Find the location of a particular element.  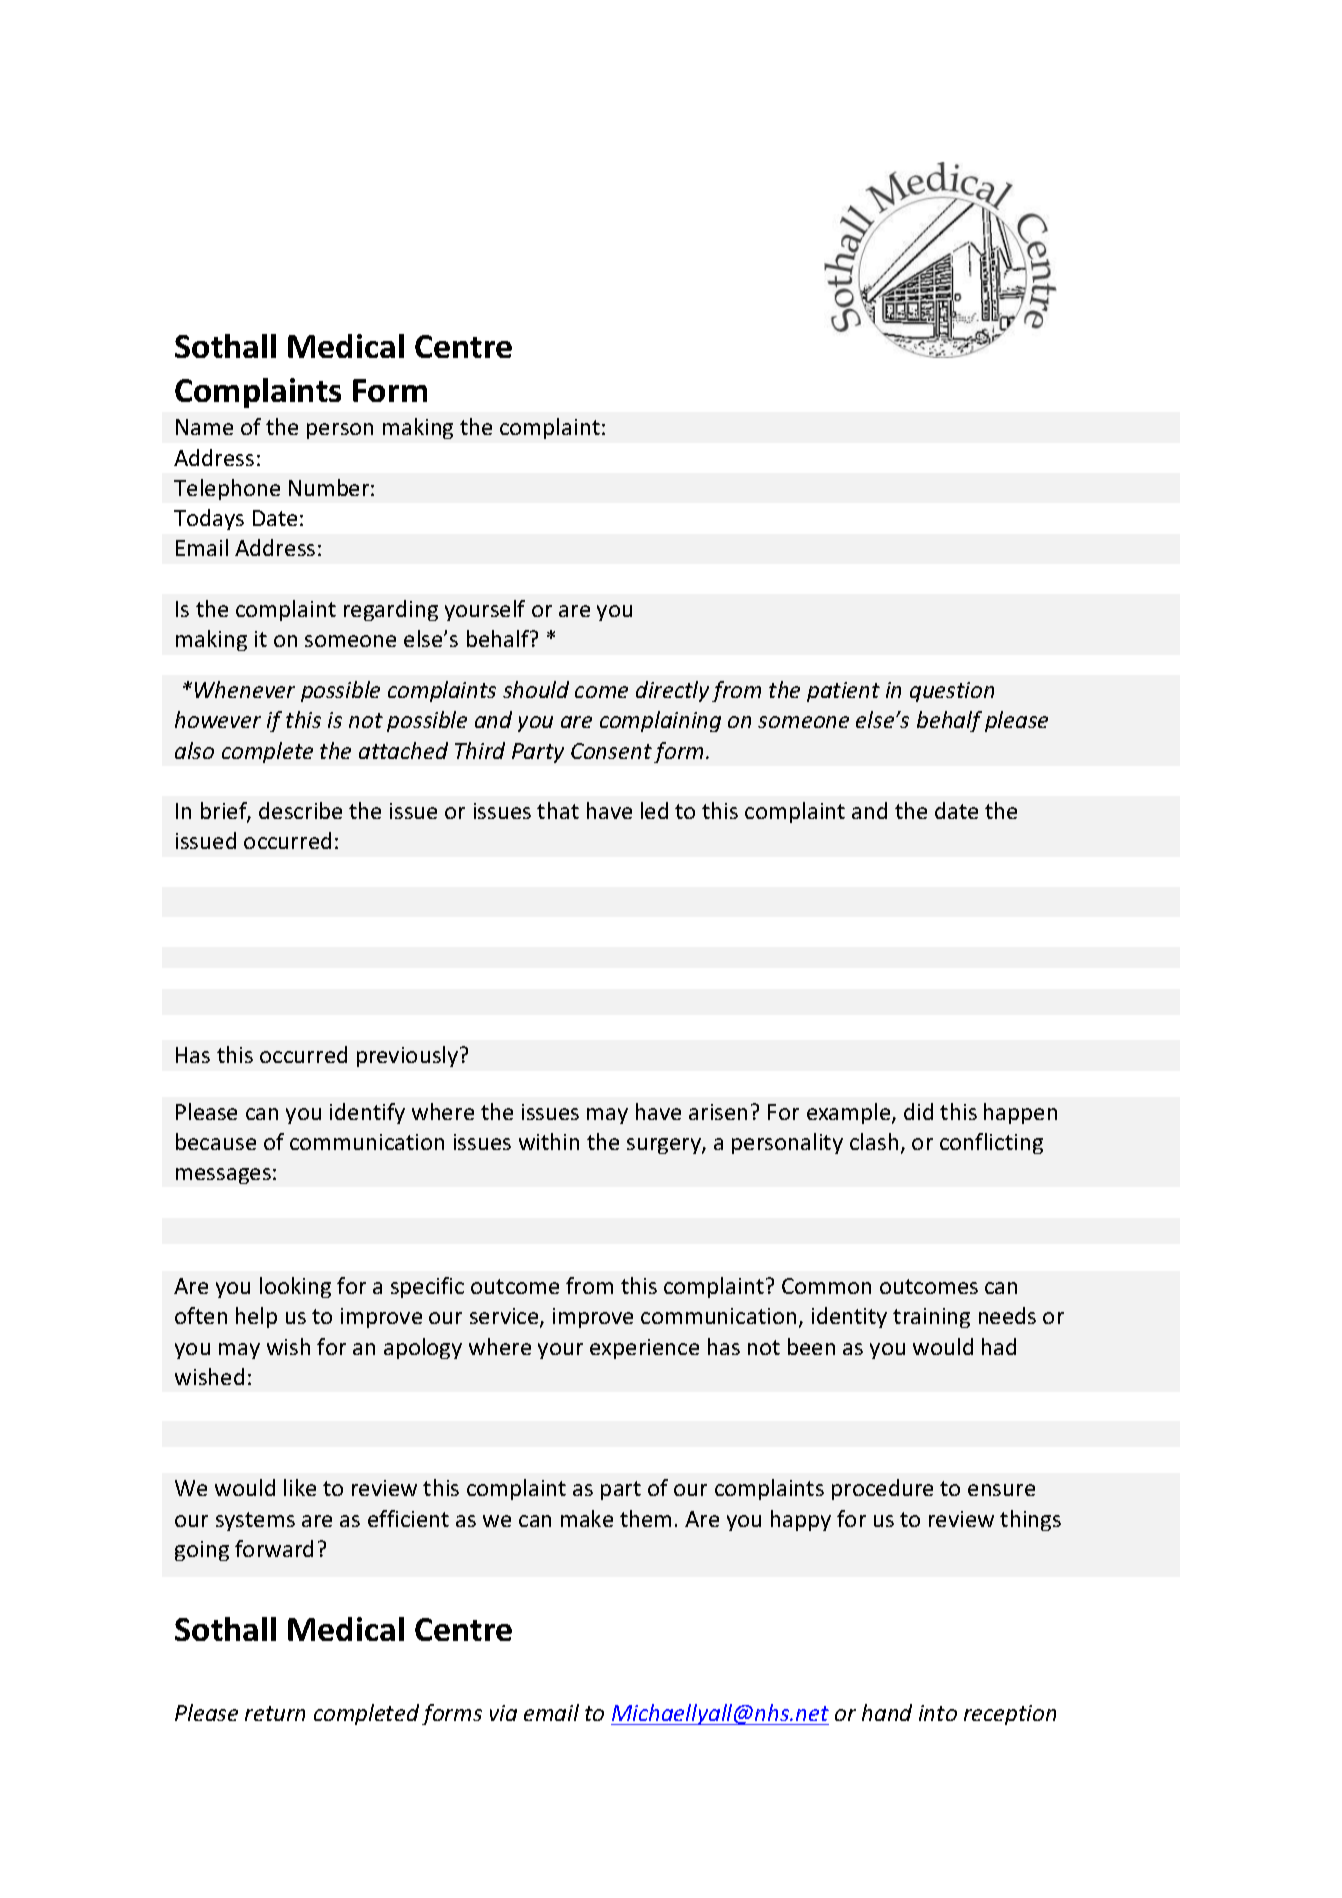

experience is located at coordinates (644, 1349).
